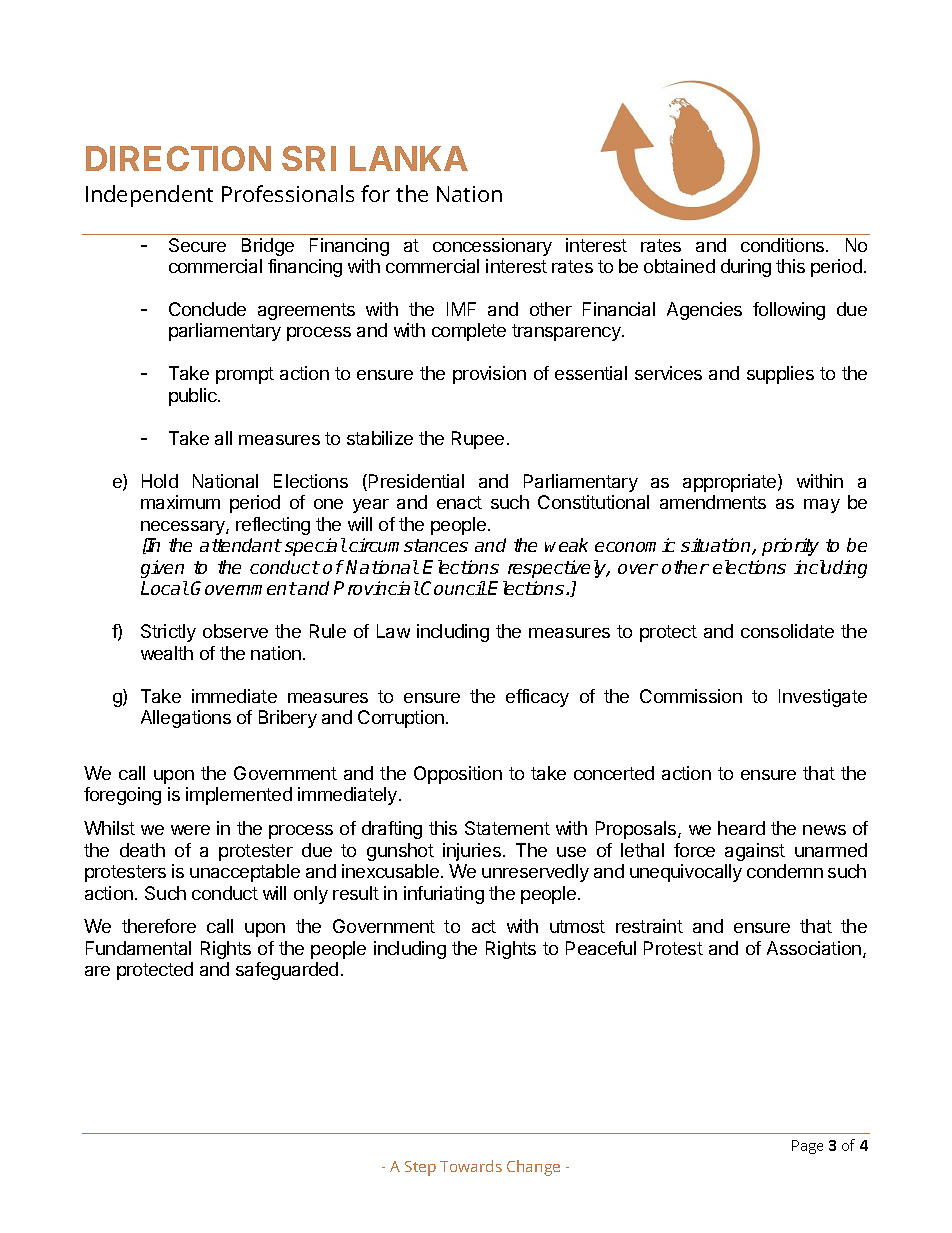 The width and height of the screenshot is (952, 1233). I want to click on therefore, so click(159, 926).
